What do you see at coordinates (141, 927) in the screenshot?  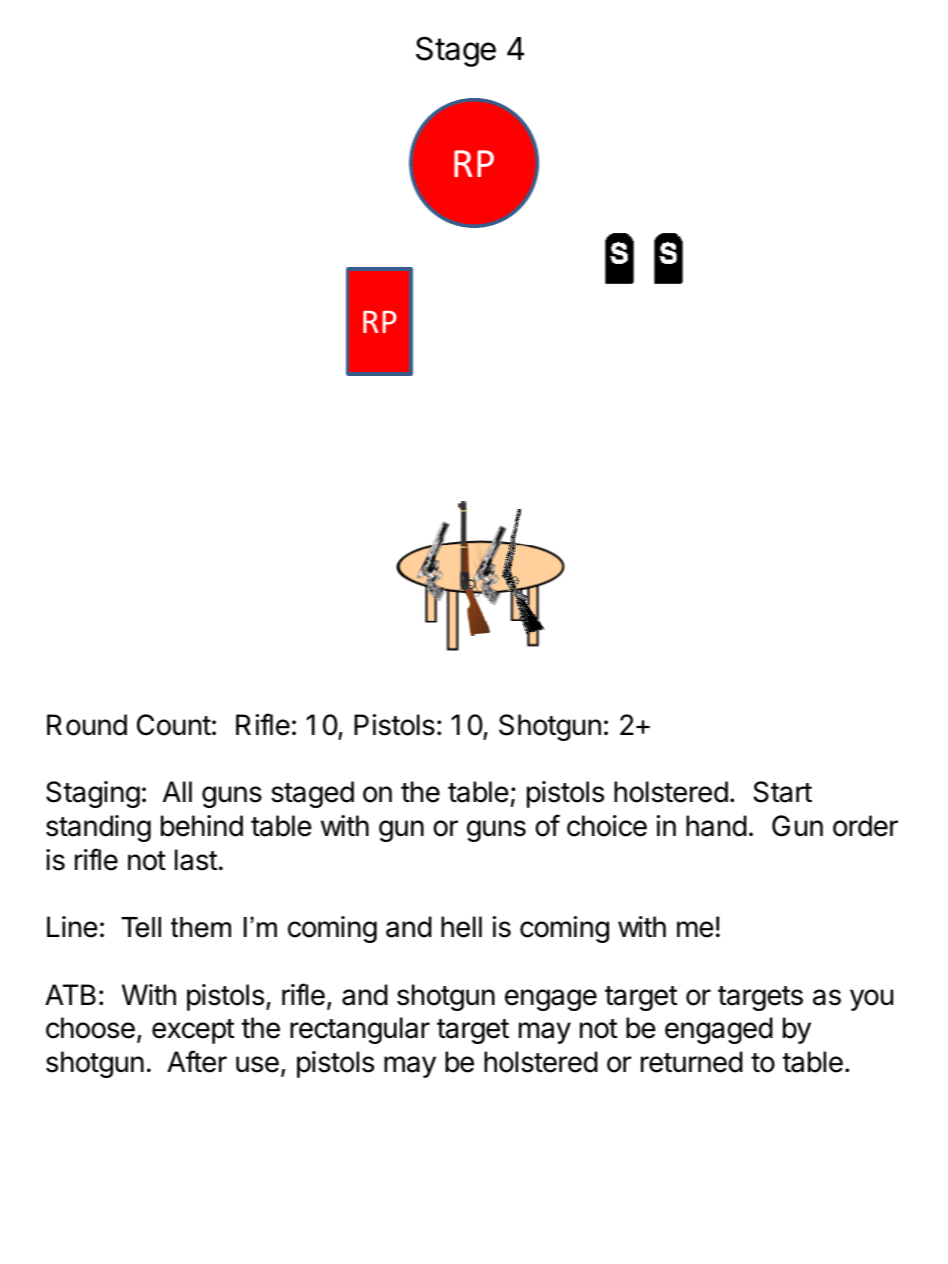 I see `Tell` at bounding box center [141, 927].
